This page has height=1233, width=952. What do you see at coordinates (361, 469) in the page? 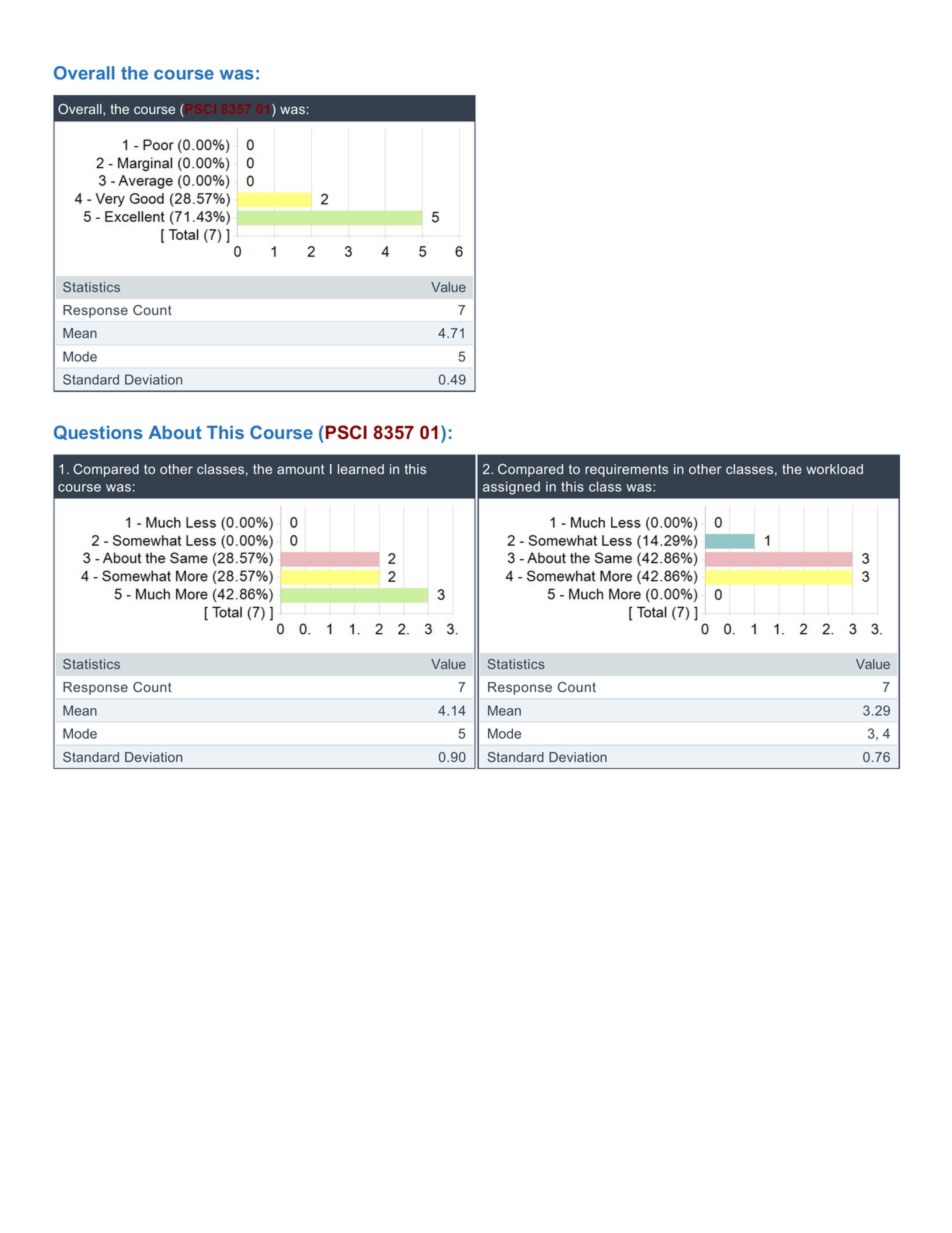
I see `learned` at bounding box center [361, 469].
